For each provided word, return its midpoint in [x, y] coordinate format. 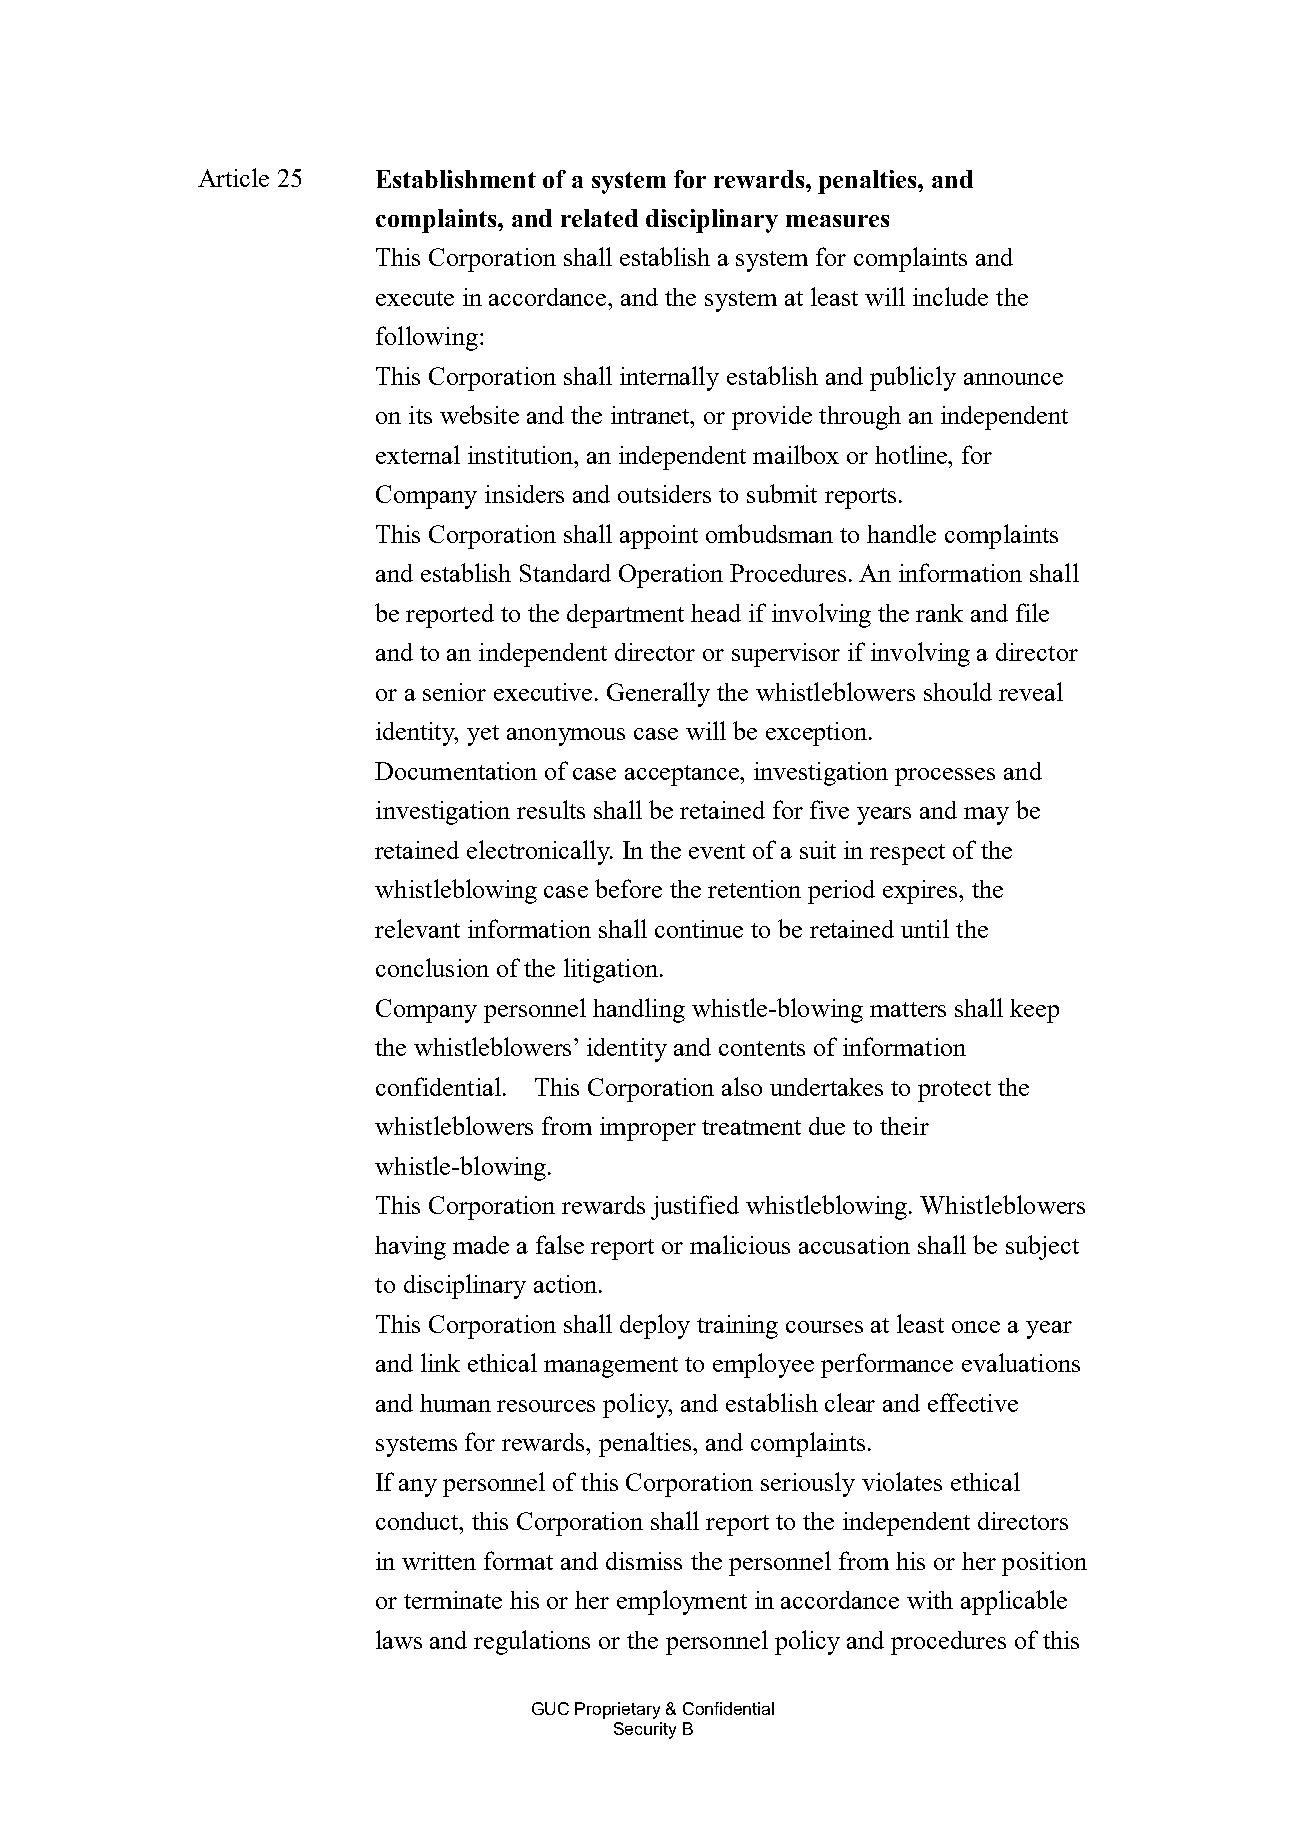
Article [233, 177]
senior [454, 692]
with [930, 1600]
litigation [612, 970]
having [410, 1248]
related [599, 218]
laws [399, 1639]
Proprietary [617, 1710]
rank [939, 613]
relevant [417, 928]
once [976, 1327]
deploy [655, 1326]
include [950, 296]
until [925, 928]
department [625, 616]
